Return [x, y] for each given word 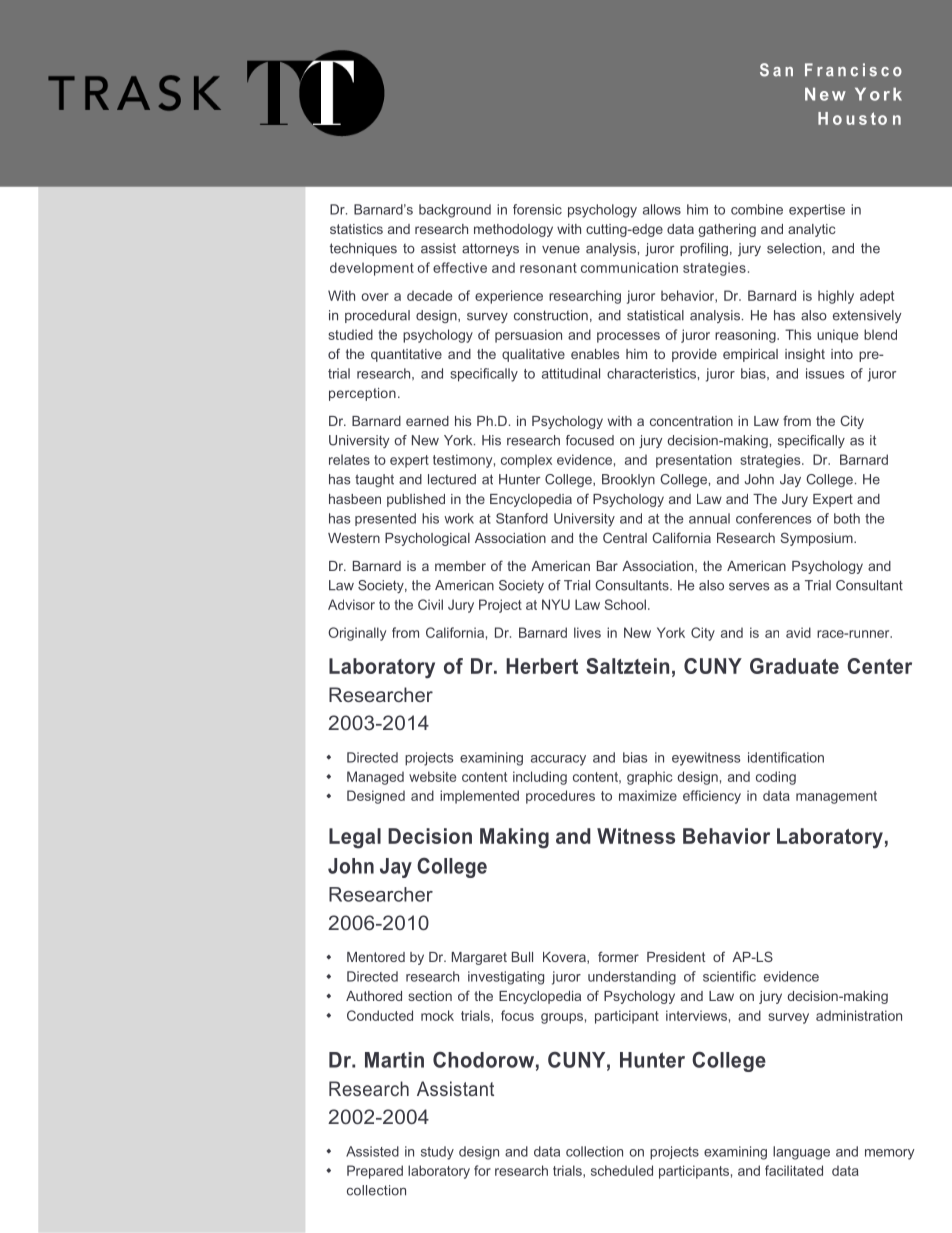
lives [587, 632]
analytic [811, 230]
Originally [357, 634]
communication [629, 267]
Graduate [794, 666]
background [455, 211]
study [437, 1153]
